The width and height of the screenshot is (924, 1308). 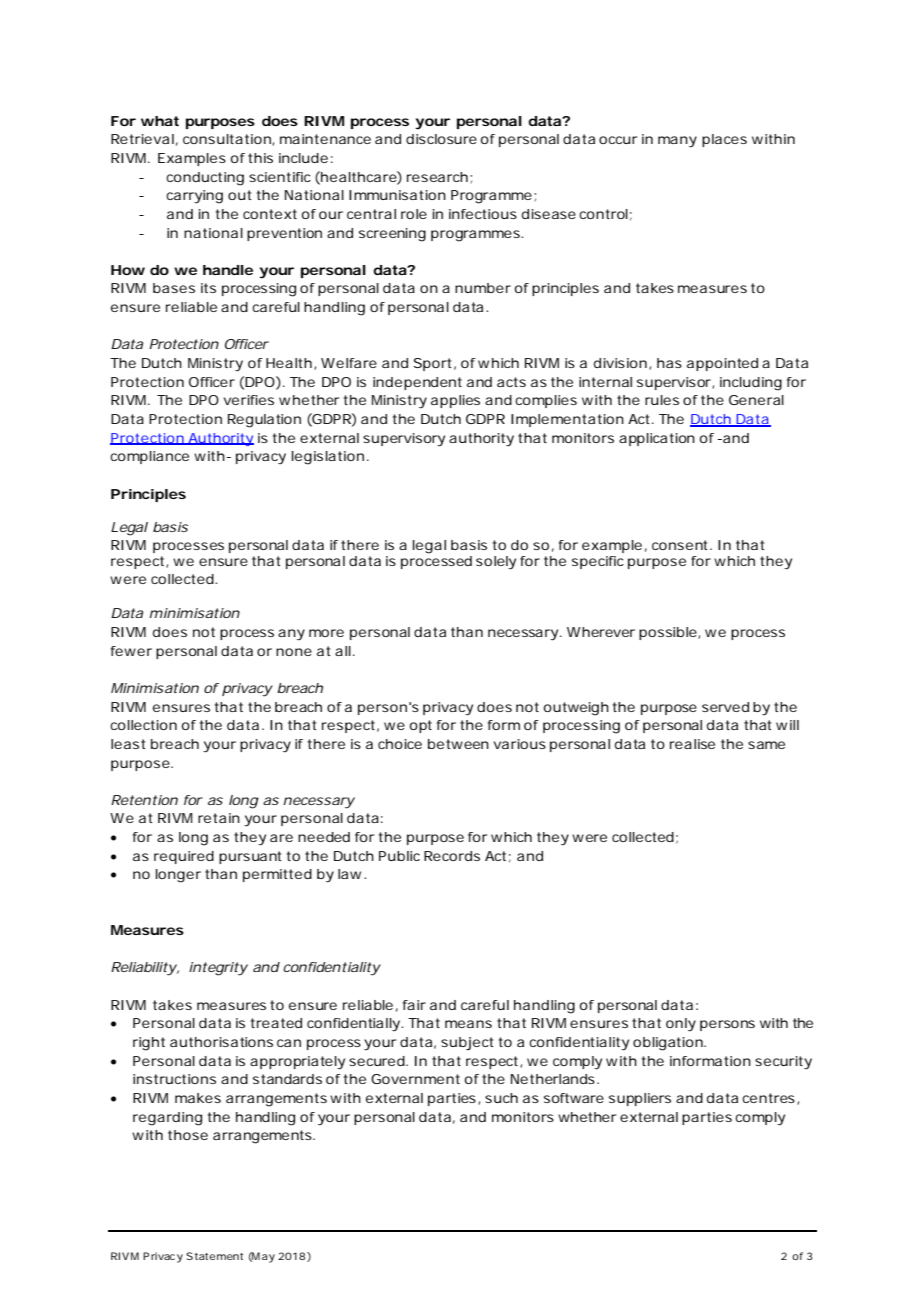 What do you see at coordinates (441, 139) in the screenshot?
I see `disclosure` at bounding box center [441, 139].
